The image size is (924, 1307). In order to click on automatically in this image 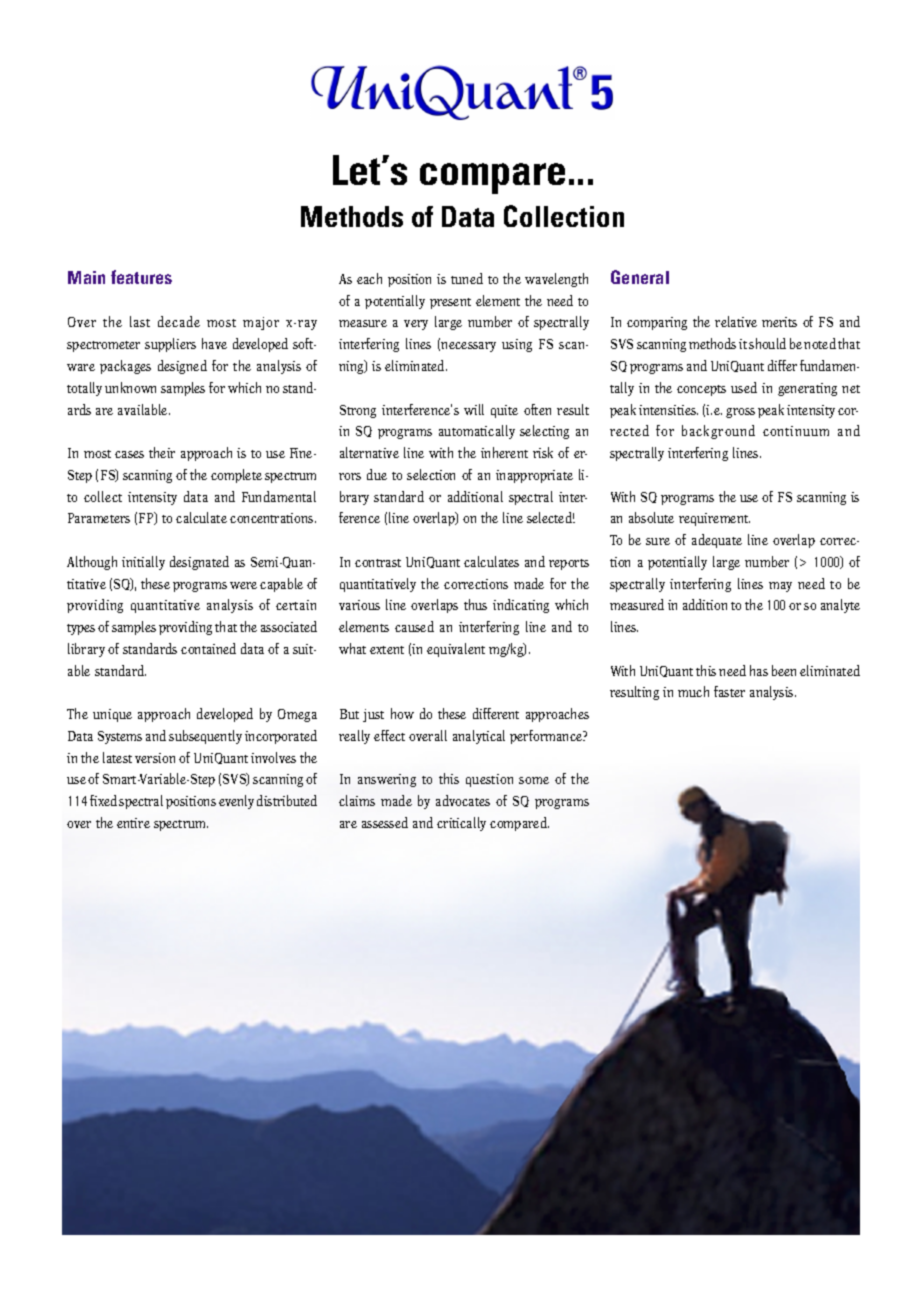, I will do `click(477, 432)`.
